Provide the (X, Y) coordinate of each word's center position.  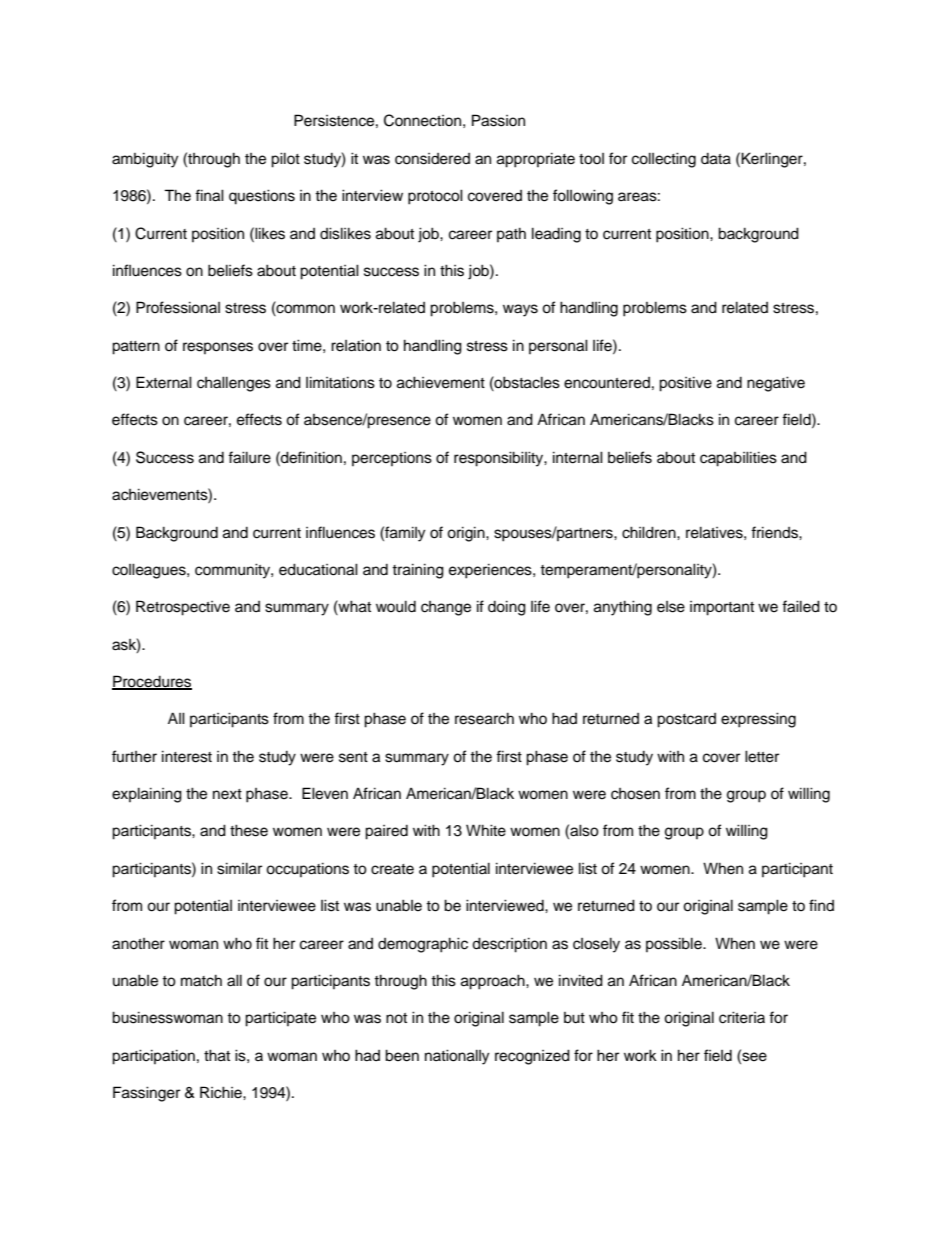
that (217, 1055)
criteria (742, 1017)
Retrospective (183, 608)
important (722, 608)
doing (507, 608)
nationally (457, 1057)
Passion (498, 120)
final (209, 195)
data (716, 159)
